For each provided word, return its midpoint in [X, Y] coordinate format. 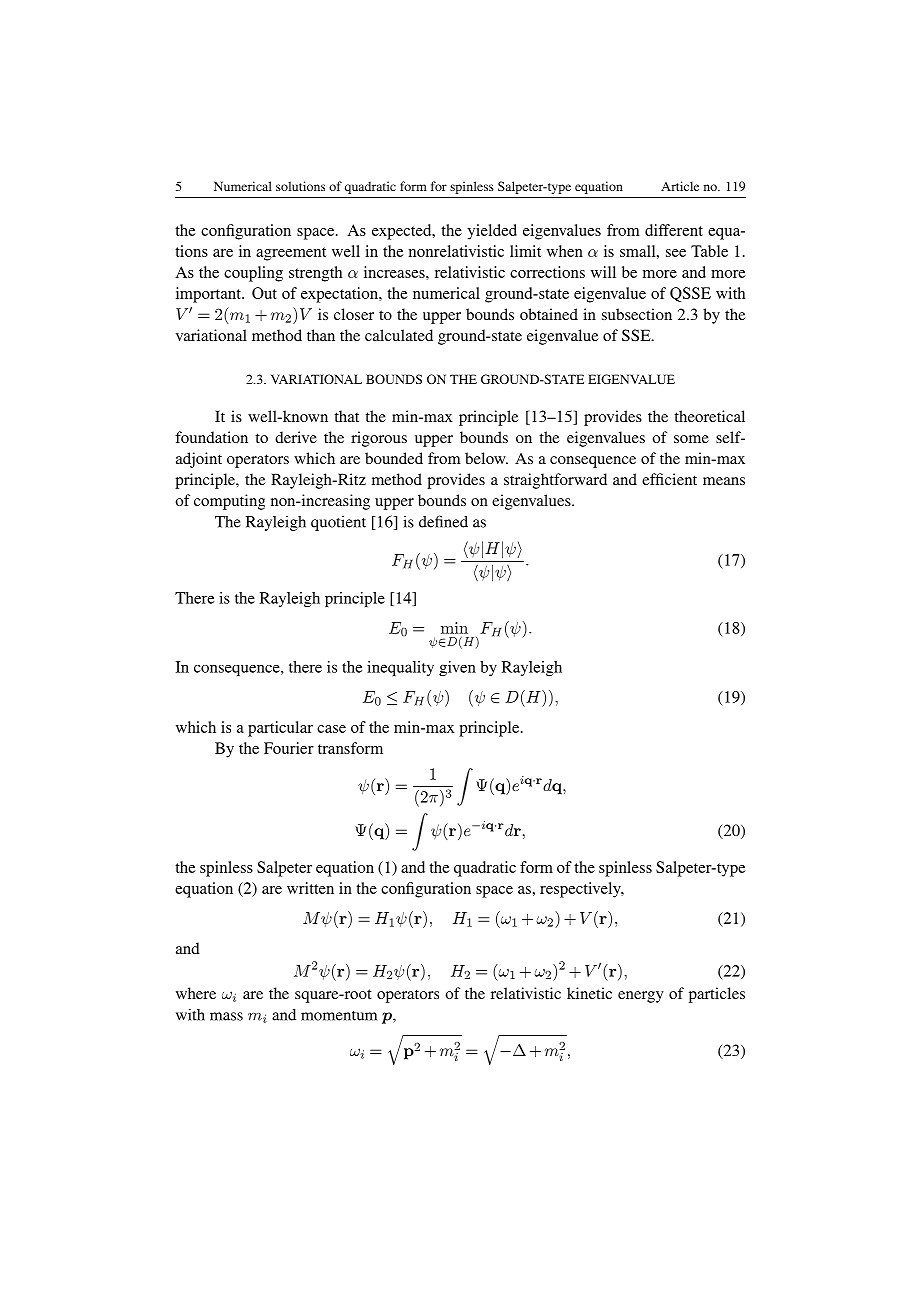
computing [229, 502]
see [676, 253]
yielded [492, 232]
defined [443, 521]
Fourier [289, 748]
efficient [669, 479]
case [331, 729]
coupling [253, 274]
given [457, 668]
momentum [339, 1016]
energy [641, 997]
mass [226, 1016]
